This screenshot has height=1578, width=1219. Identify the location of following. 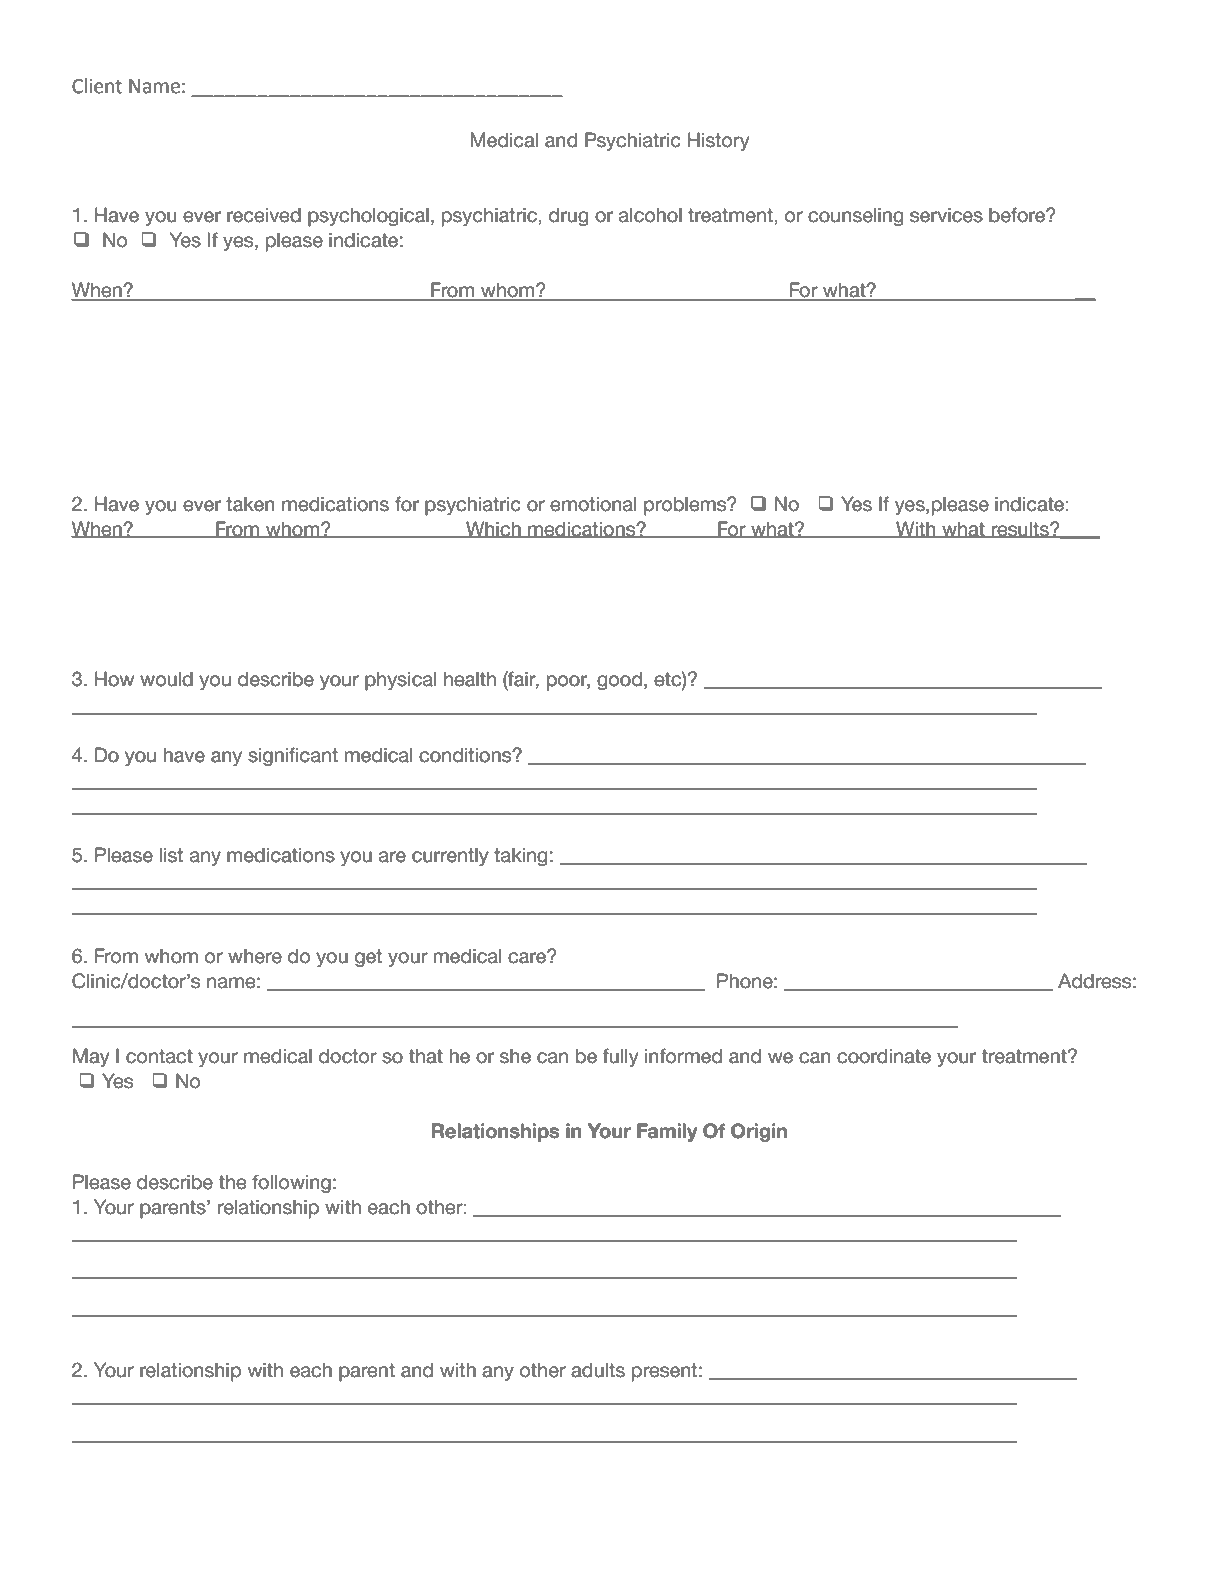
(291, 1183).
